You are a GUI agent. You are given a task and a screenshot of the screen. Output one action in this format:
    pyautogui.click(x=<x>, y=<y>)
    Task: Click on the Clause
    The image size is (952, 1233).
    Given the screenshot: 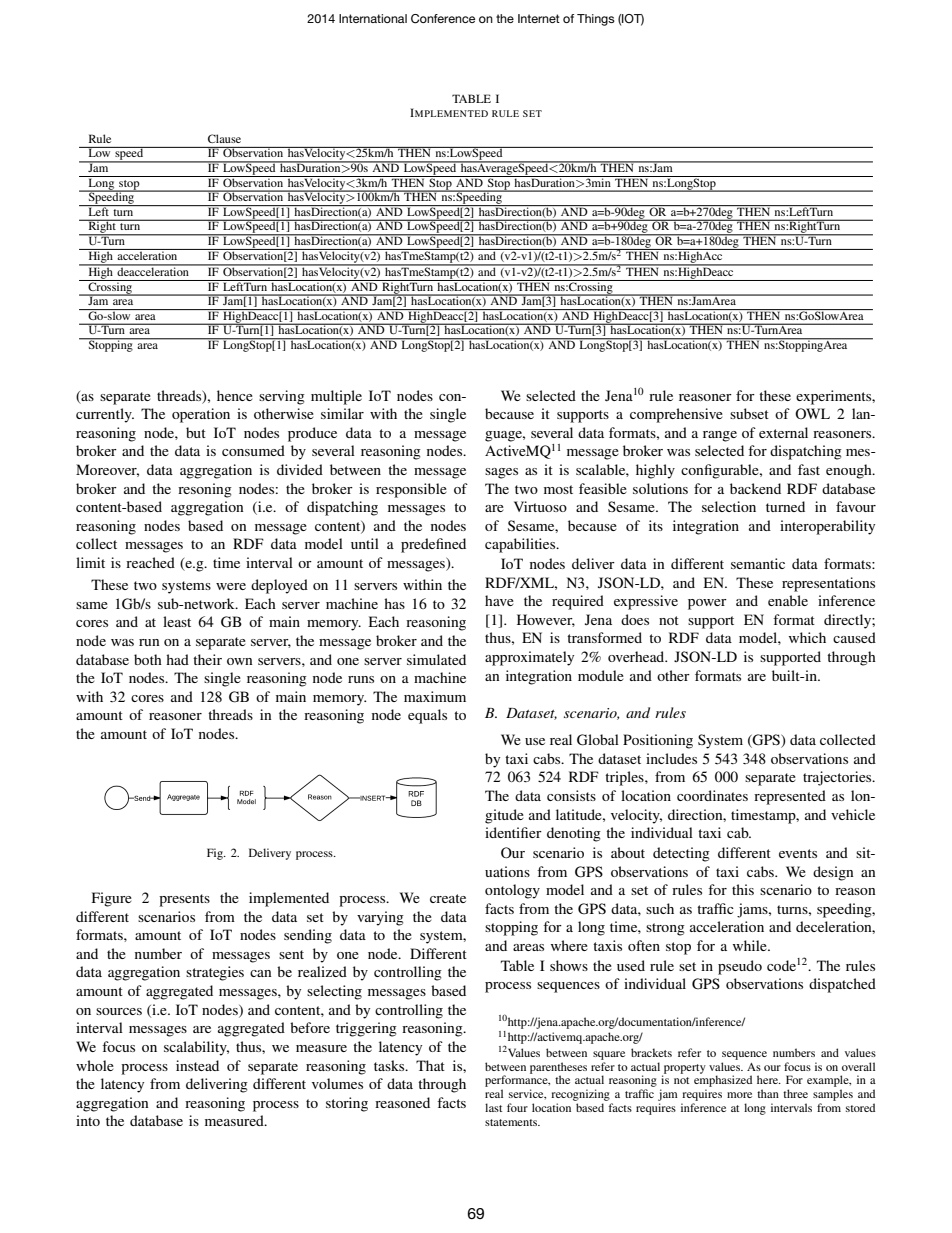 What is the action you would take?
    pyautogui.click(x=224, y=138)
